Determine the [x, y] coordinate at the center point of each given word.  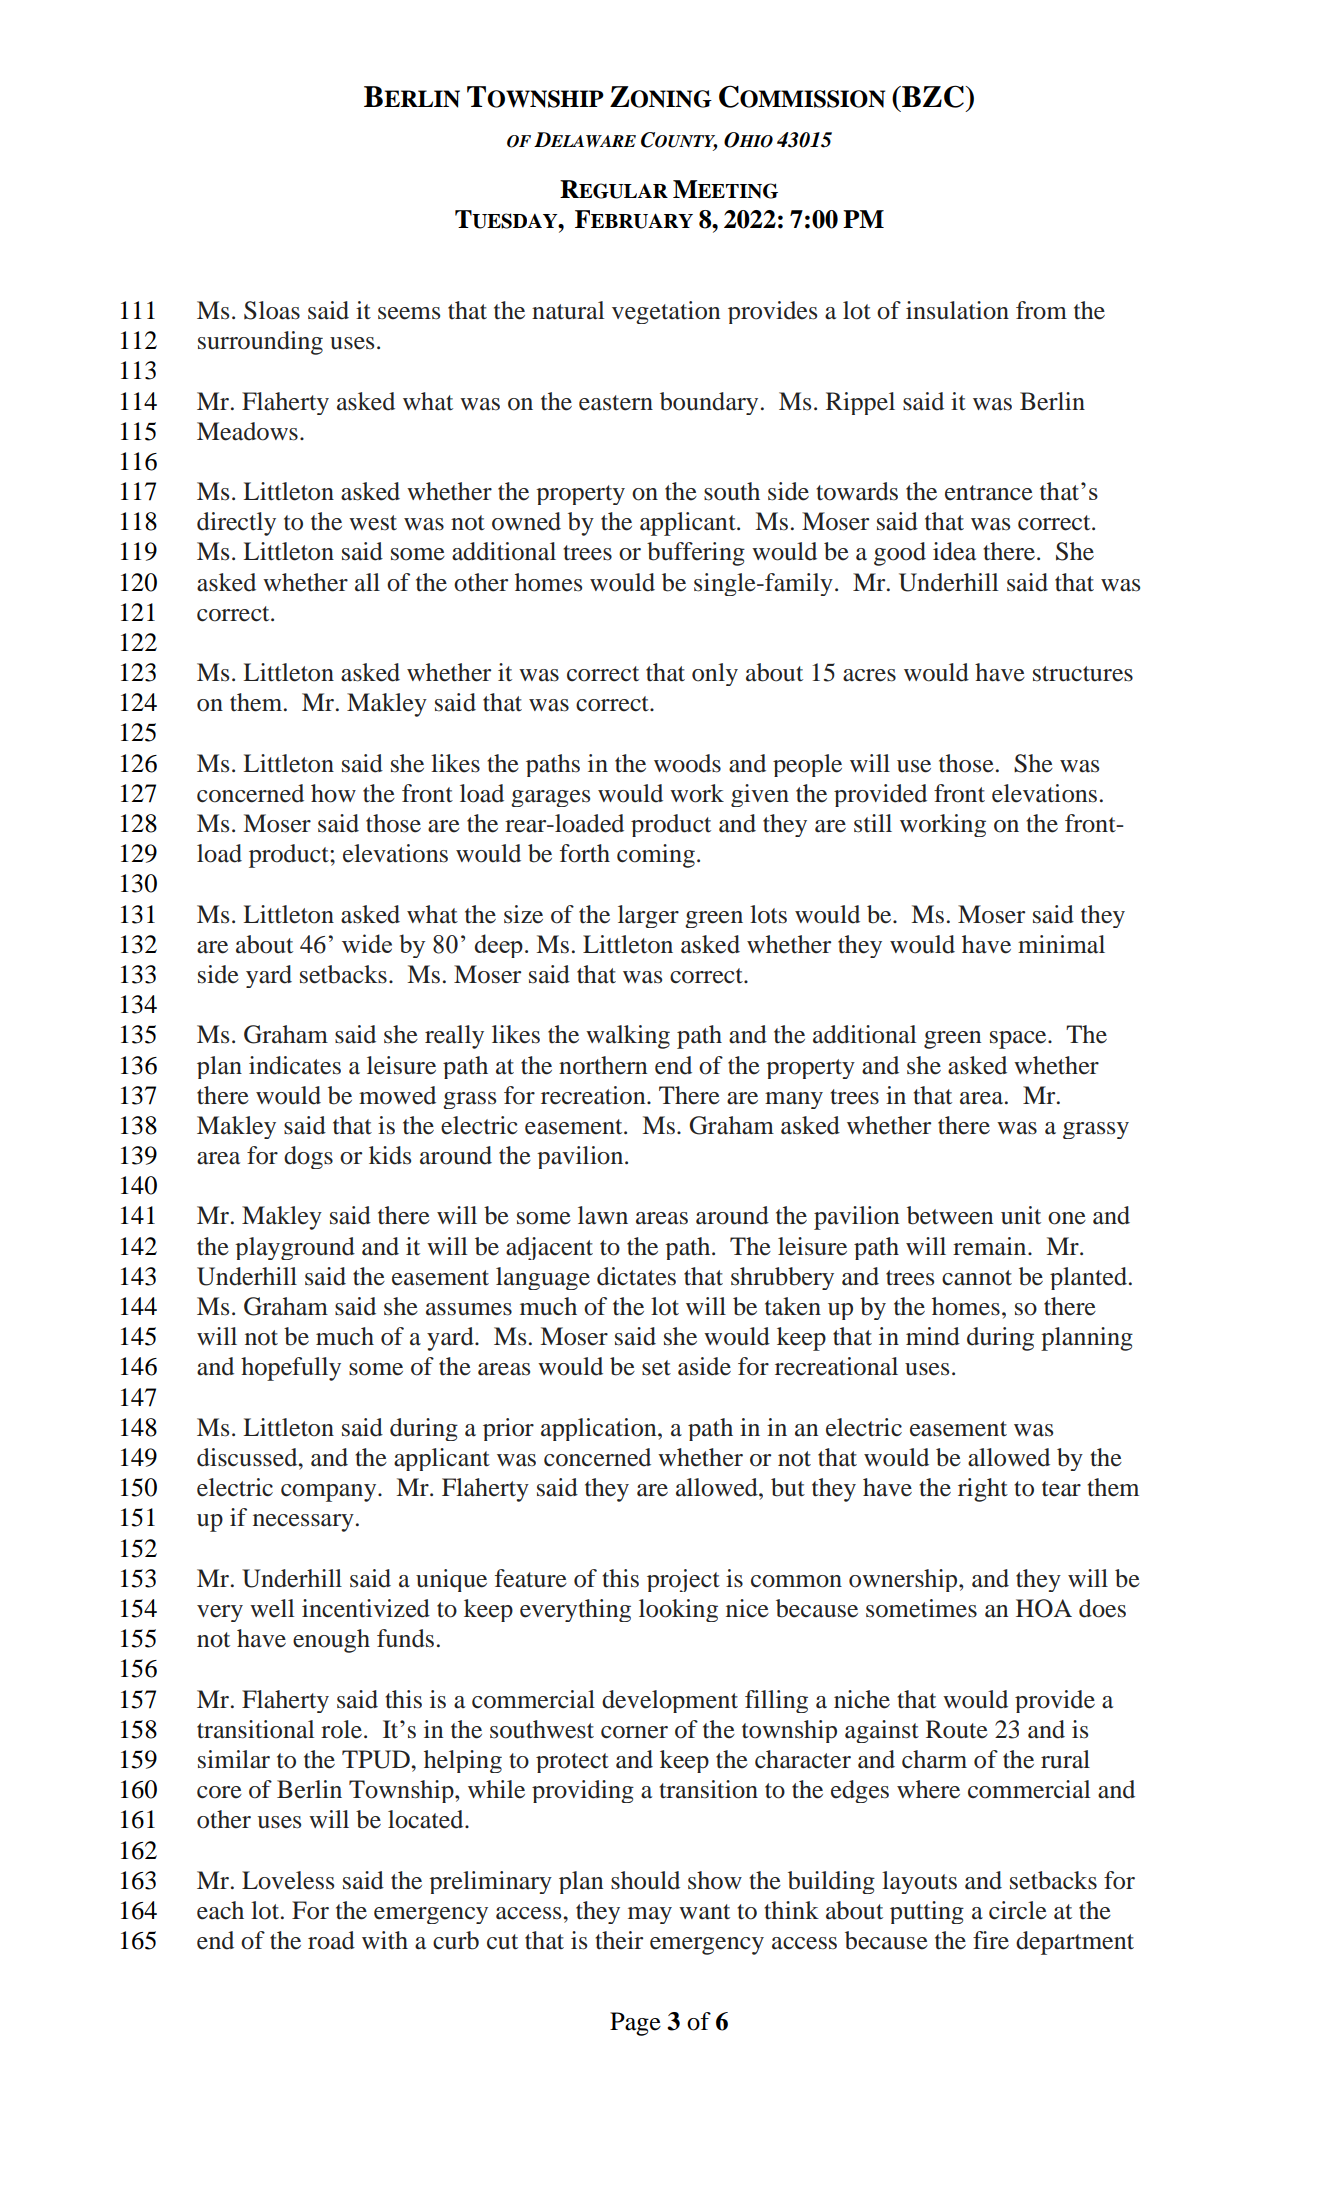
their [619, 1940]
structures [1083, 674]
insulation [957, 310]
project [683, 1580]
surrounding [260, 343]
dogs [308, 1157]
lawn [603, 1215]
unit [1021, 1215]
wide [367, 943]
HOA [1044, 1608]
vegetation [666, 312]
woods [687, 763]
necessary [303, 1523]
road [331, 1940]
